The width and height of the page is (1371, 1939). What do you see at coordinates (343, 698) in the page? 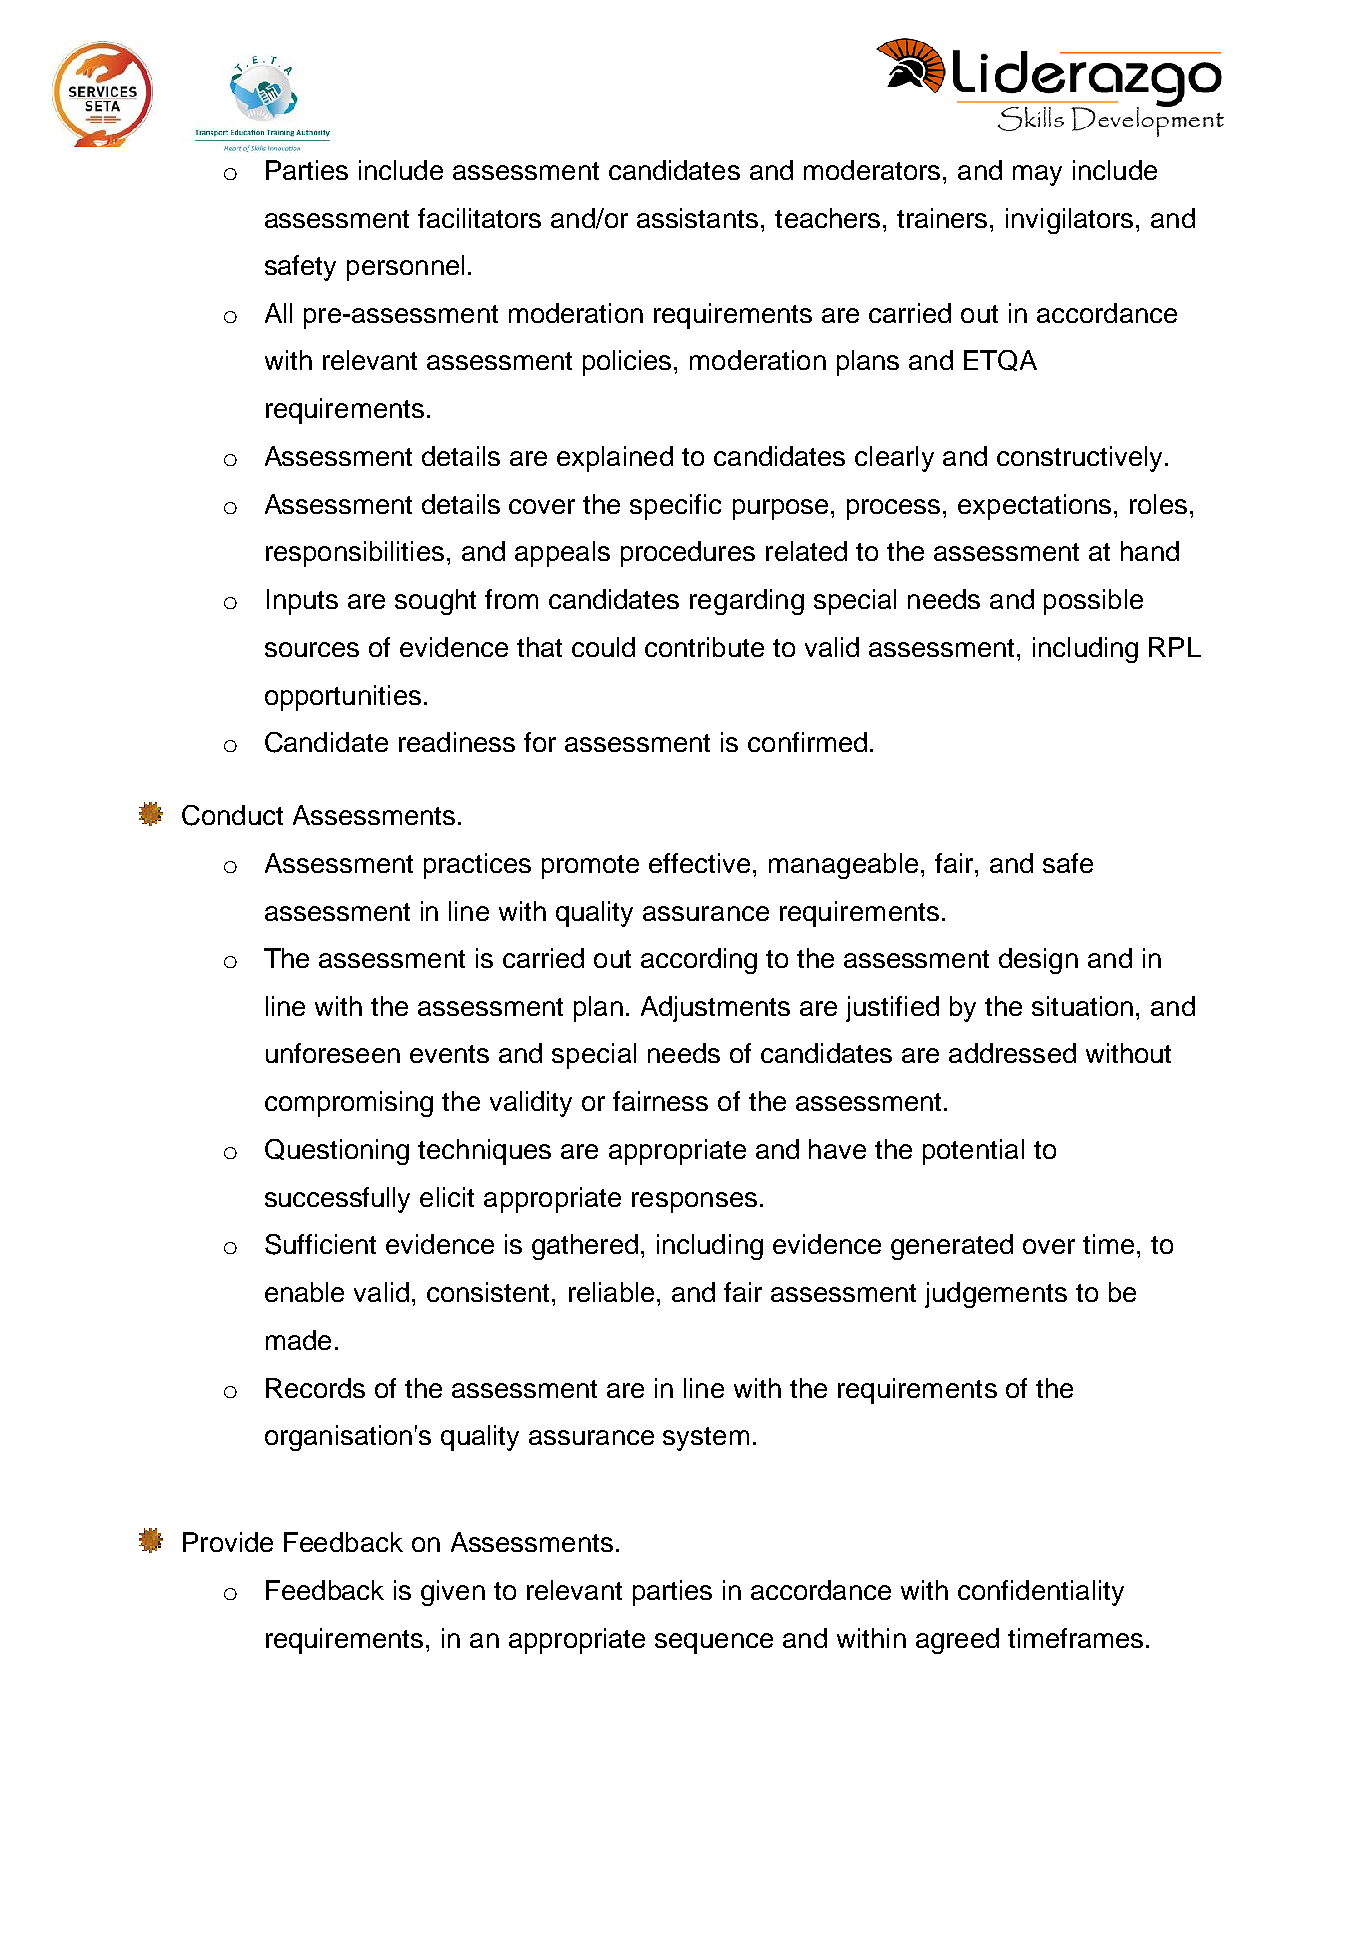
I see `opportunities` at bounding box center [343, 698].
